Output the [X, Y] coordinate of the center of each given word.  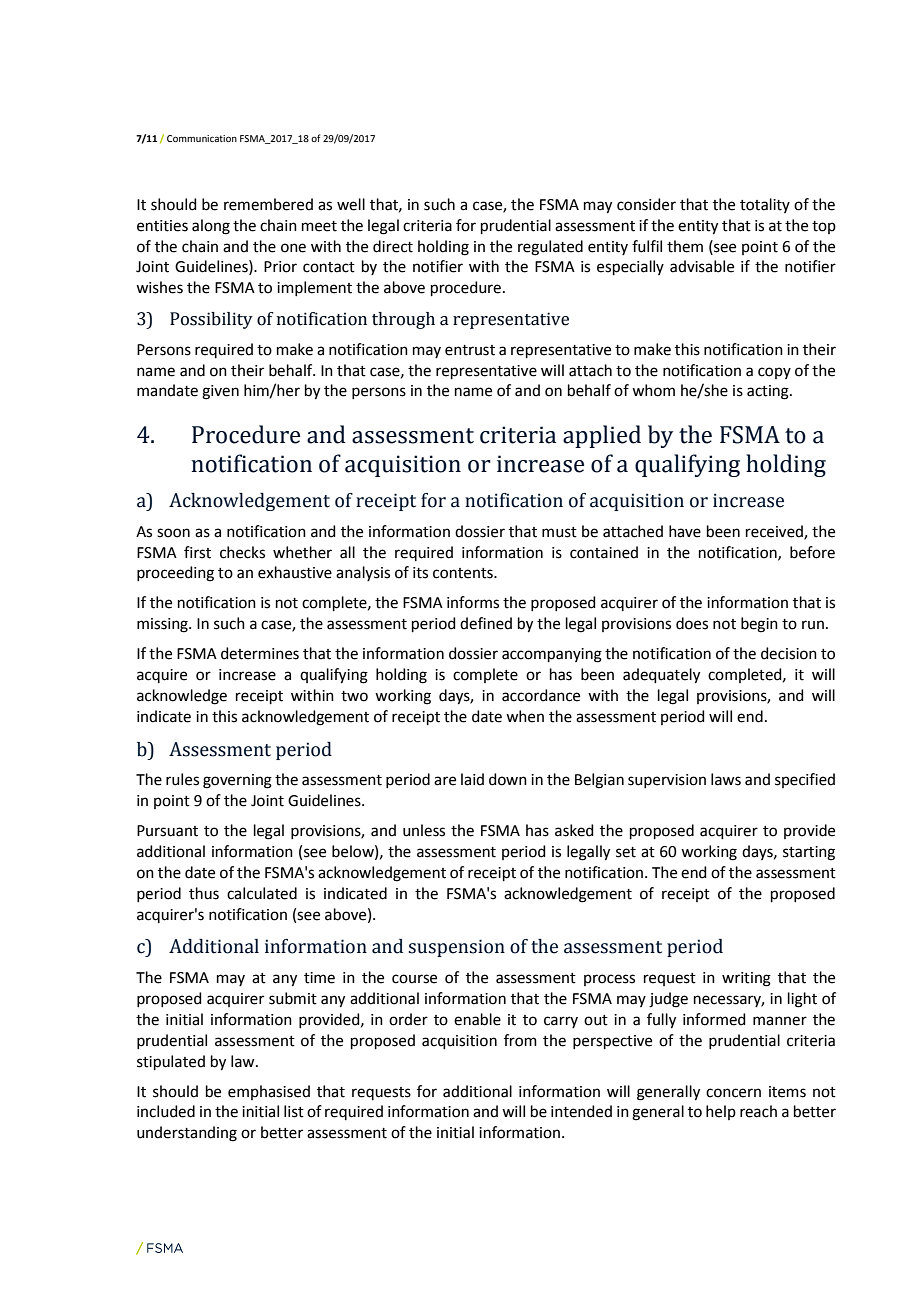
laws [726, 779]
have [685, 531]
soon [173, 533]
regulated [550, 248]
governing [237, 781]
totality [765, 205]
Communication [202, 138]
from [520, 1040]
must [559, 532]
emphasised [269, 1092]
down [508, 779]
